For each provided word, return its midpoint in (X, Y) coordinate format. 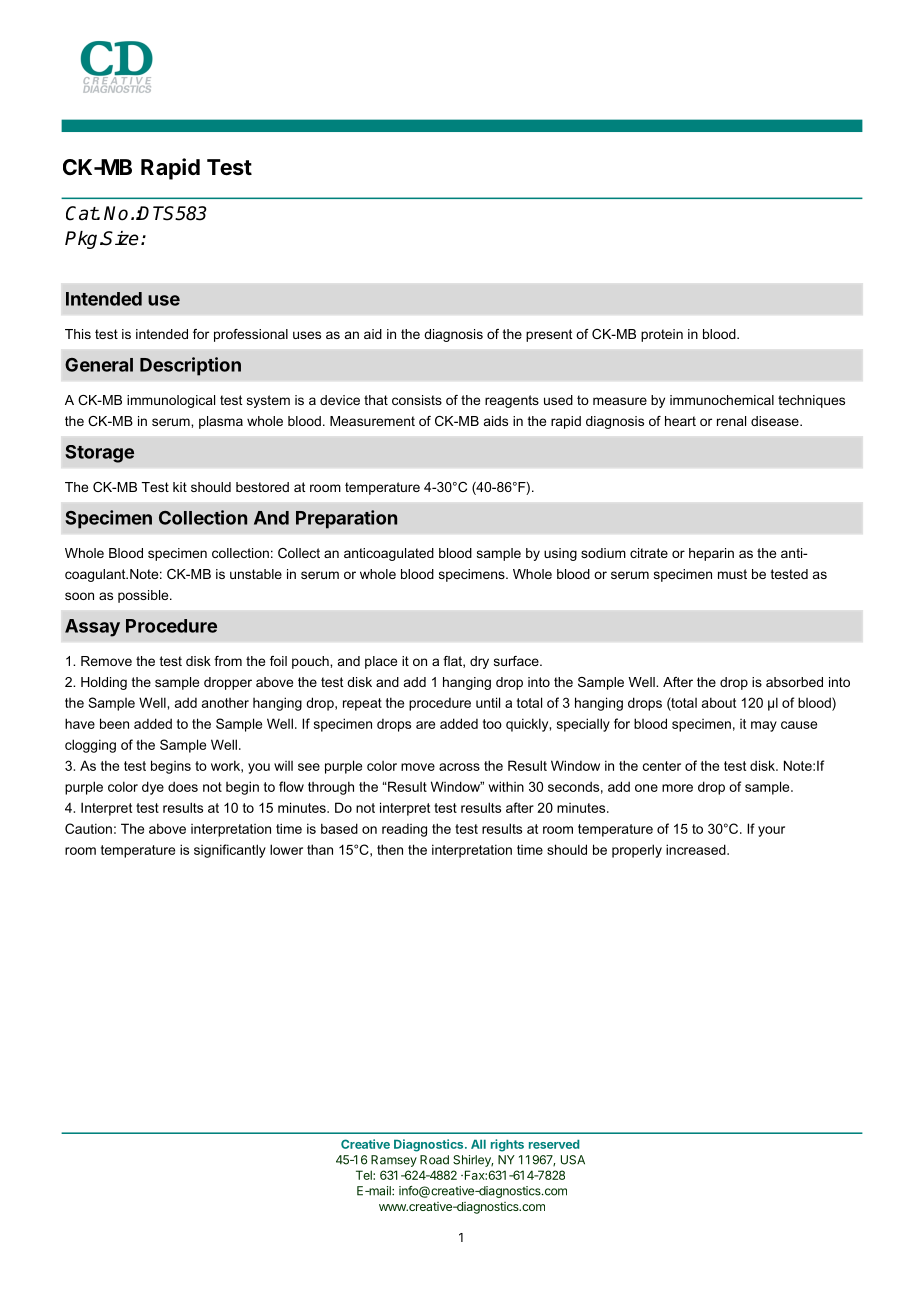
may (764, 726)
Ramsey (394, 1161)
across (459, 767)
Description (190, 366)
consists (417, 400)
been (114, 723)
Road (434, 1160)
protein (662, 335)
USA (573, 1160)
